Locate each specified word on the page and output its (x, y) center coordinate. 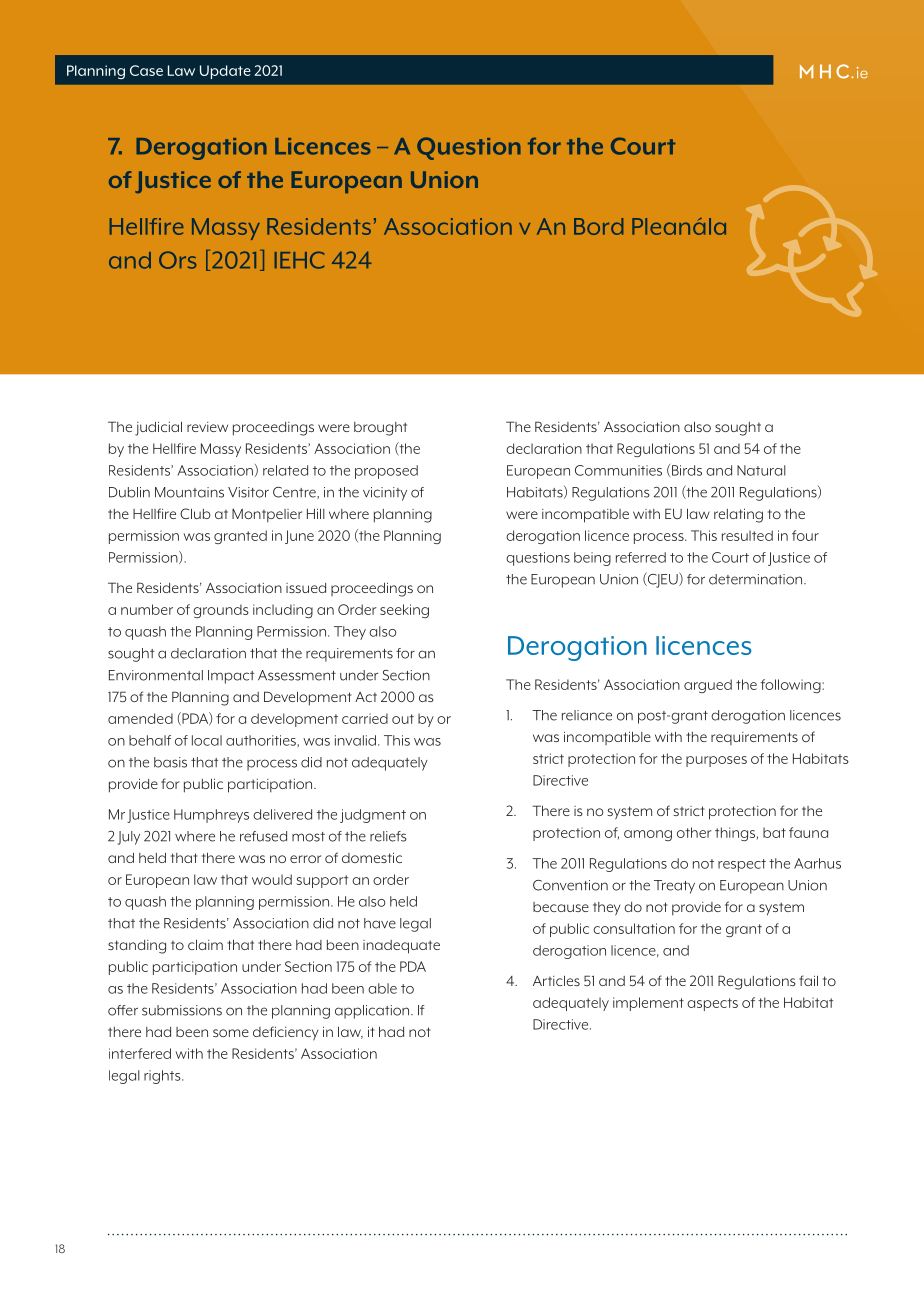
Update (225, 72)
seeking (404, 611)
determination (757, 579)
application (373, 1012)
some (231, 1033)
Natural (761, 470)
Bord (598, 226)
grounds (221, 611)
